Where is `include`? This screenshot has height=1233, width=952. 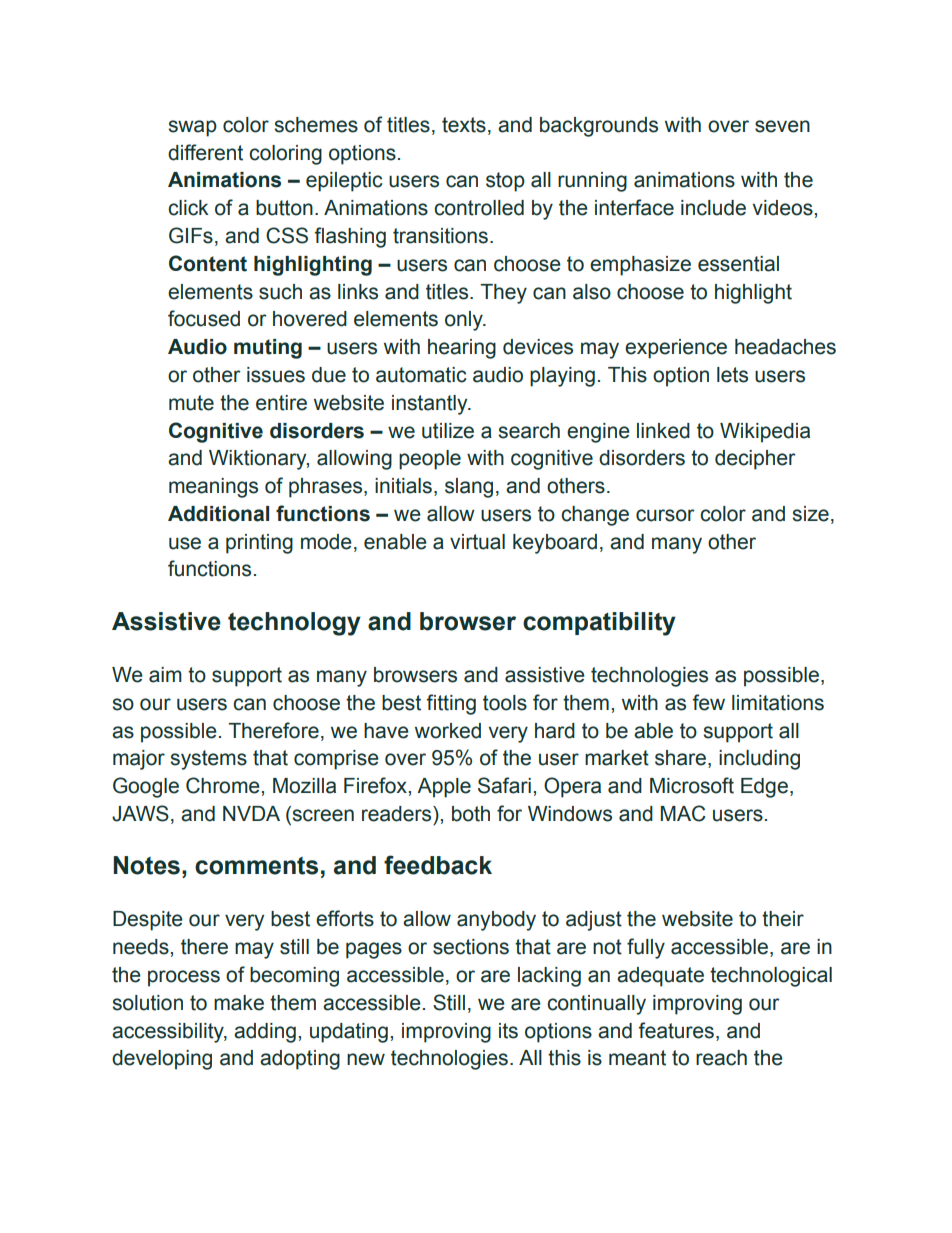 include is located at coordinates (713, 208).
